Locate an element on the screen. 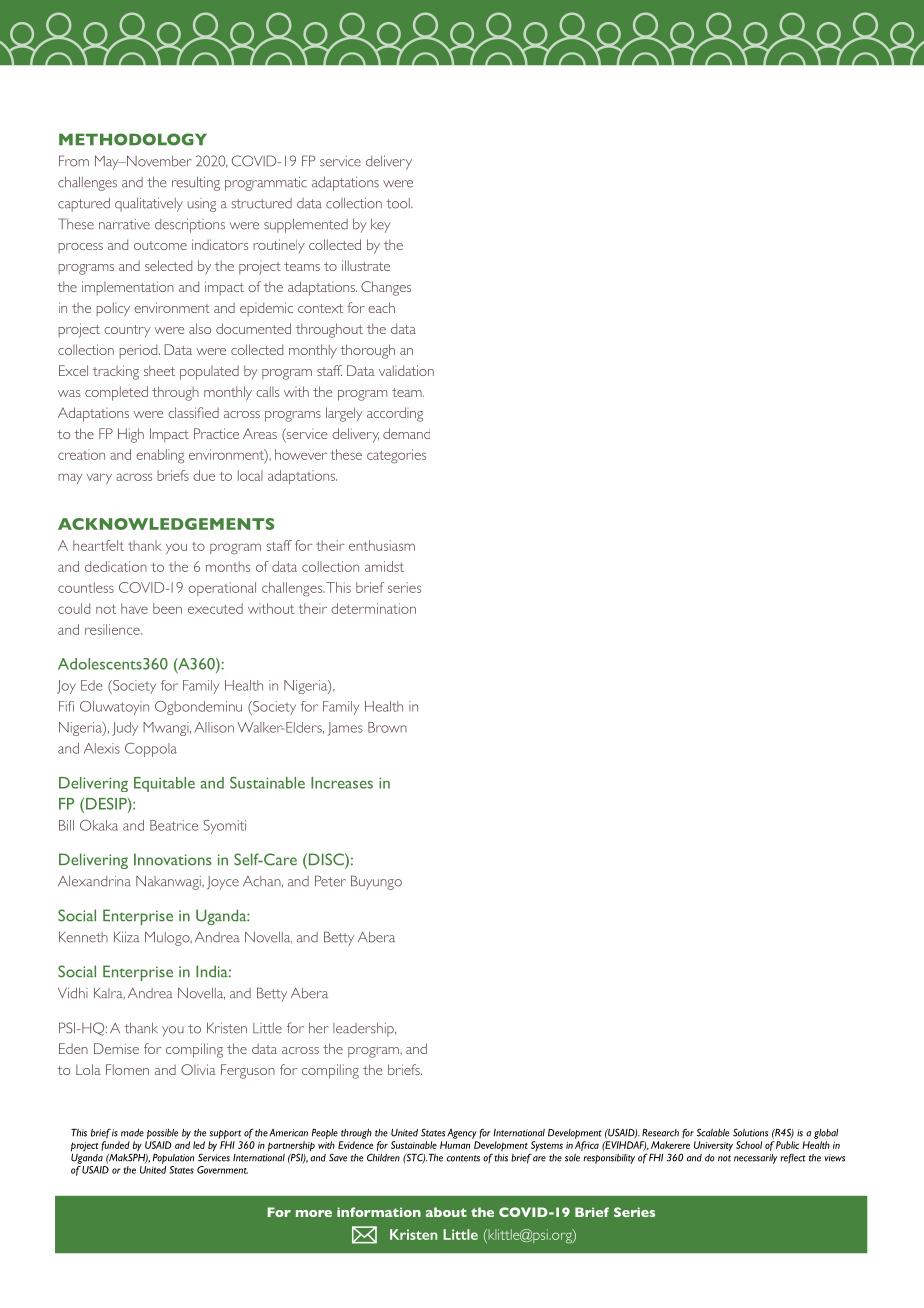 Image resolution: width=924 pixels, height=1308 pixels. Brown is located at coordinates (387, 727).
